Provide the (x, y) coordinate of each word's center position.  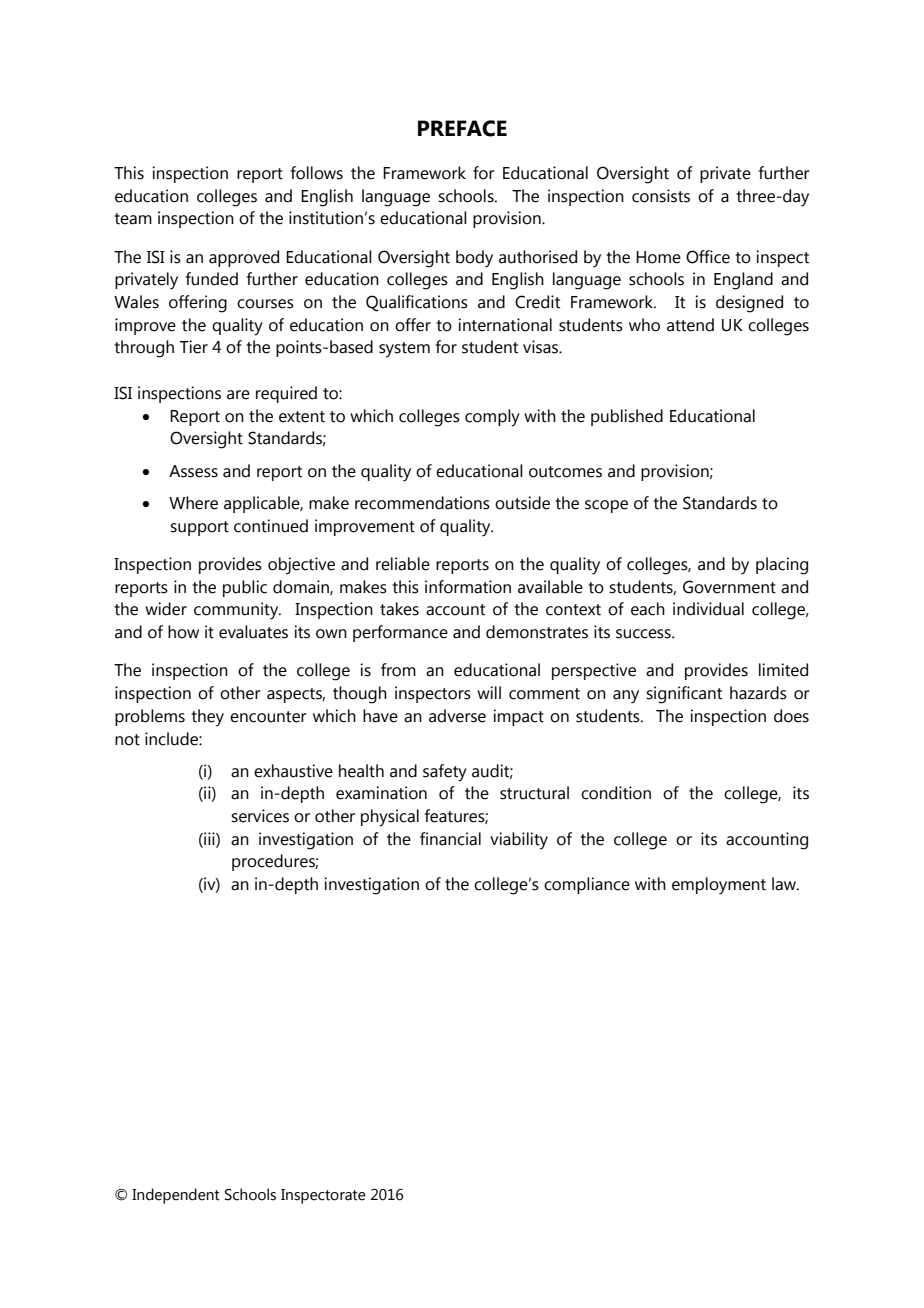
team (133, 219)
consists (661, 196)
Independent (176, 1196)
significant (684, 695)
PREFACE (462, 128)
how (183, 632)
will (489, 692)
